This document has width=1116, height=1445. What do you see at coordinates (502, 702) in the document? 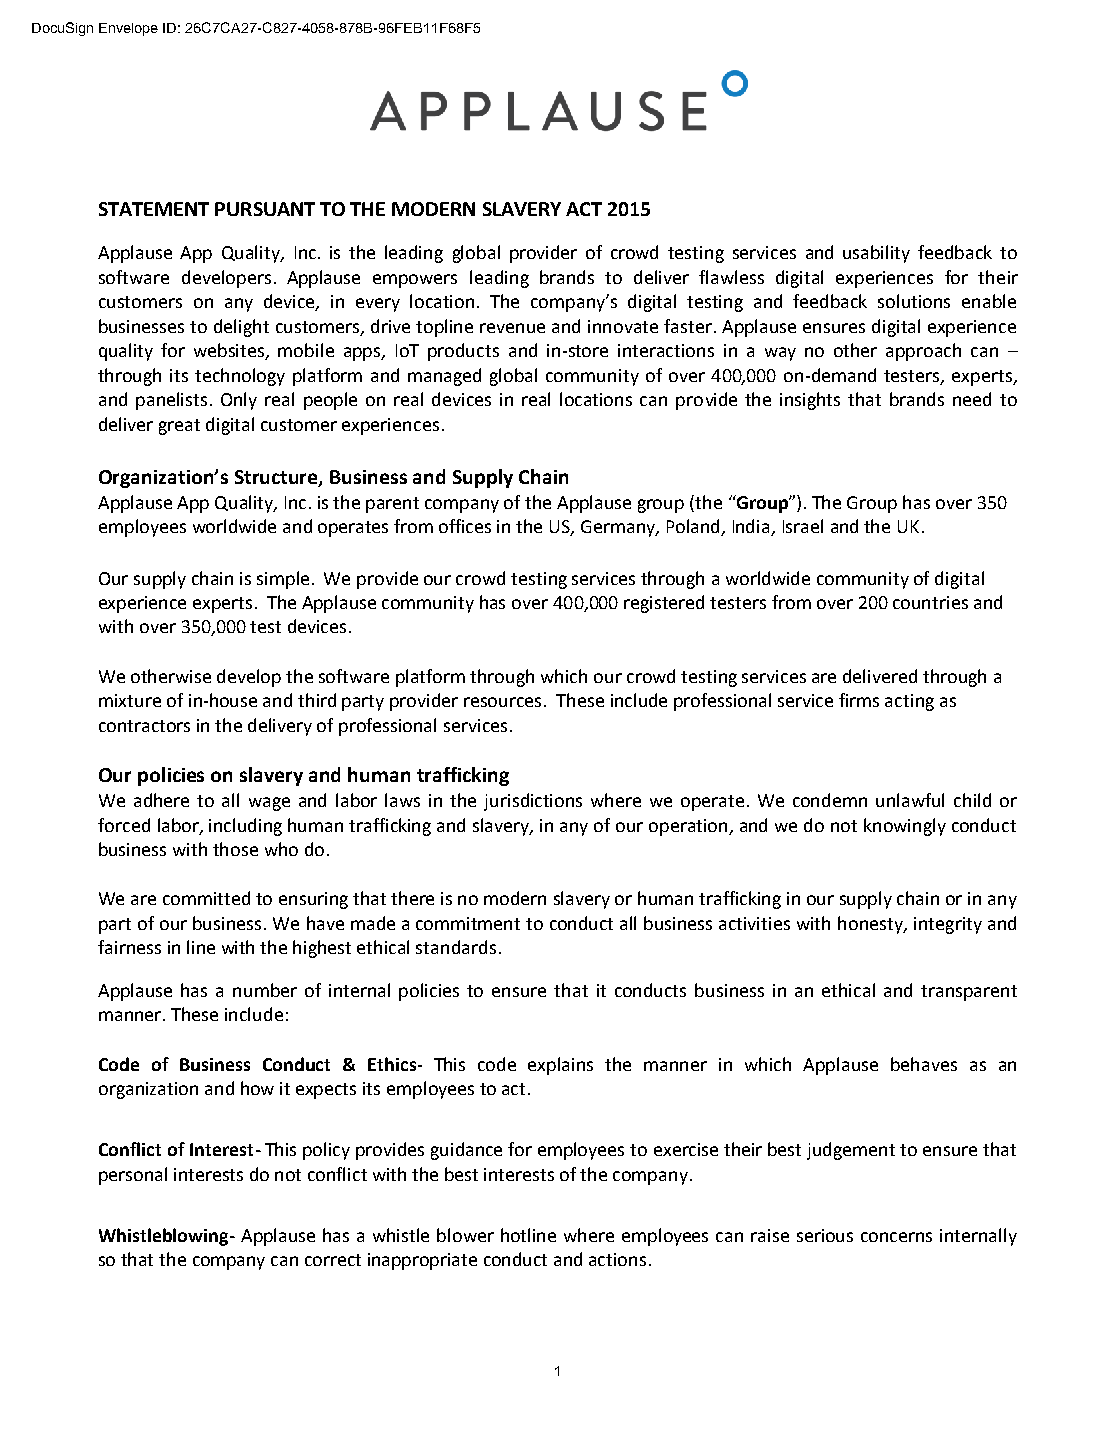
I see `resources` at bounding box center [502, 702].
